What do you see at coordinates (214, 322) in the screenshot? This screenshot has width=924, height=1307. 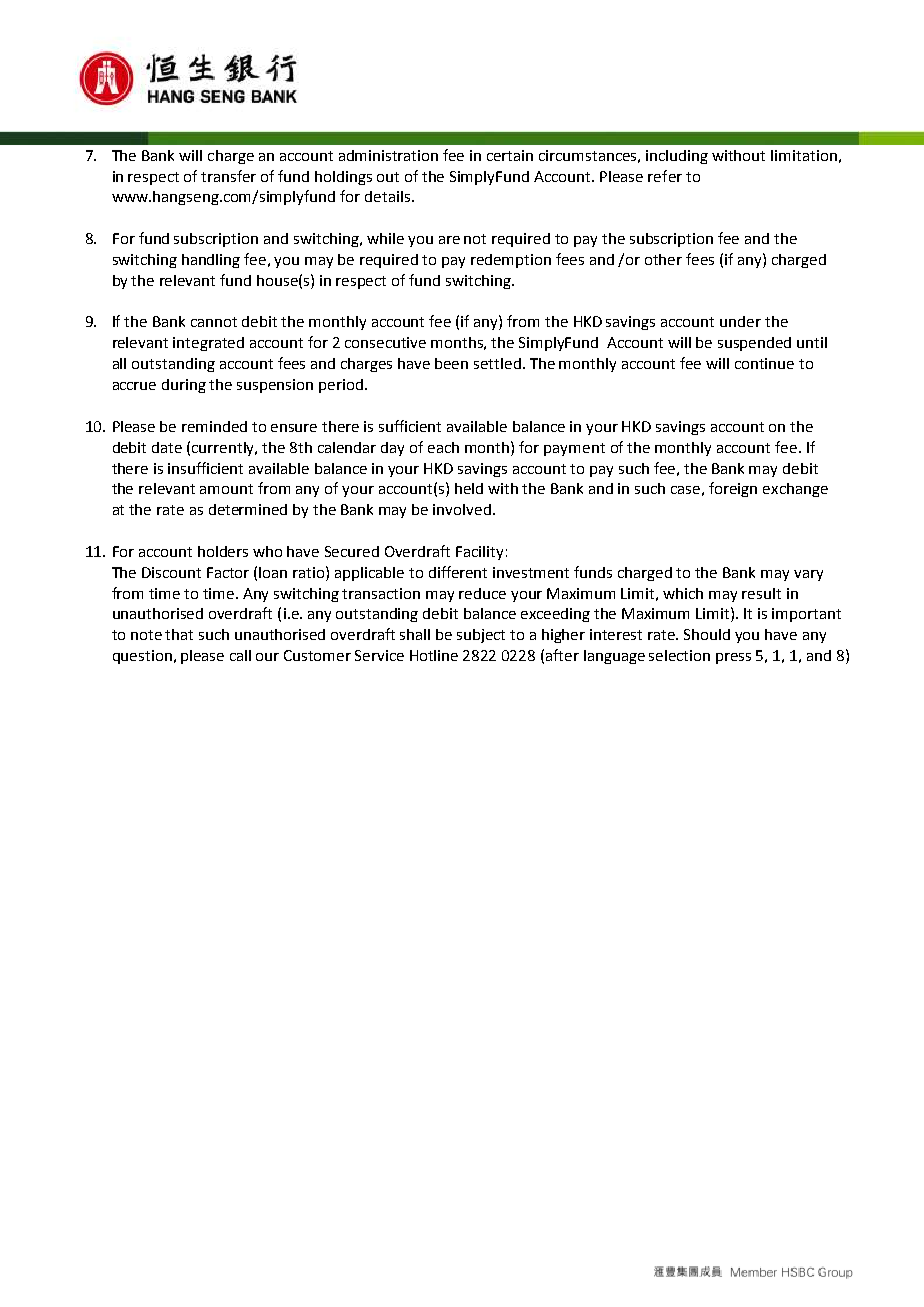 I see `cannot` at bounding box center [214, 322].
